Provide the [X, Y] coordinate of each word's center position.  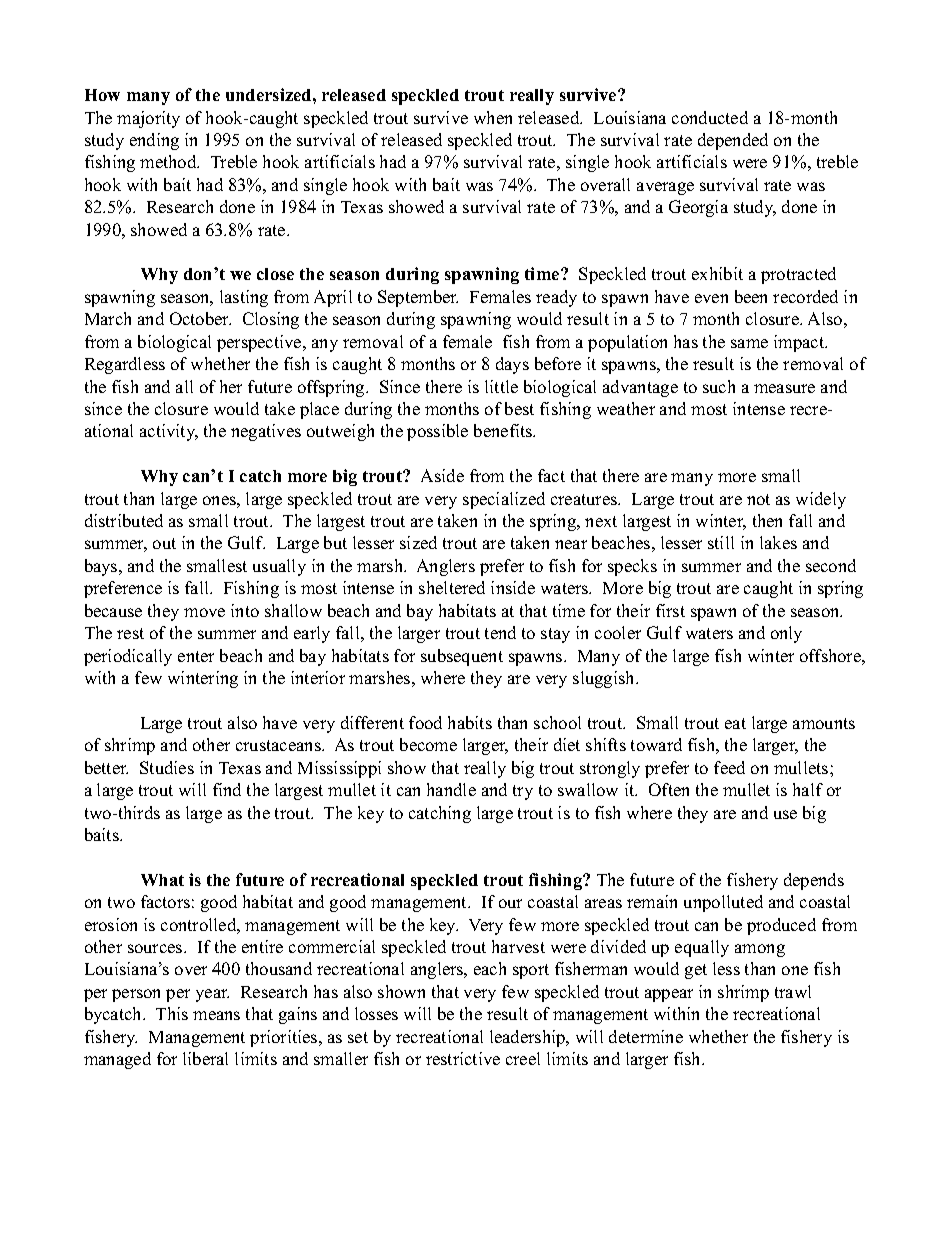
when [493, 117]
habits [470, 722]
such [719, 386]
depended [733, 141]
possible [437, 432]
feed [729, 767]
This [172, 1013]
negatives [266, 432]
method [169, 161]
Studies [167, 767]
